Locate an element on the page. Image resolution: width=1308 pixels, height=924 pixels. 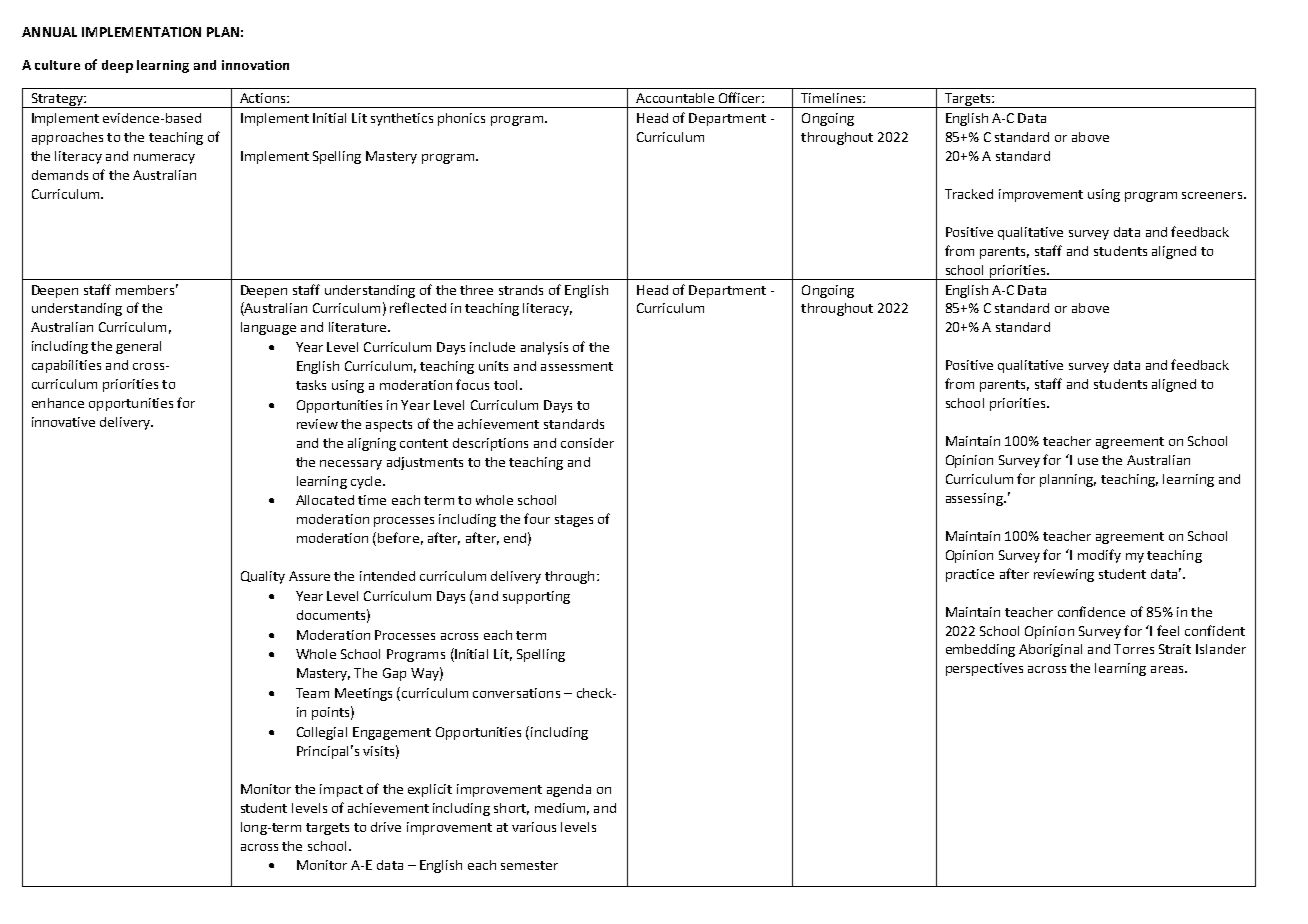
language is located at coordinates (268, 328).
